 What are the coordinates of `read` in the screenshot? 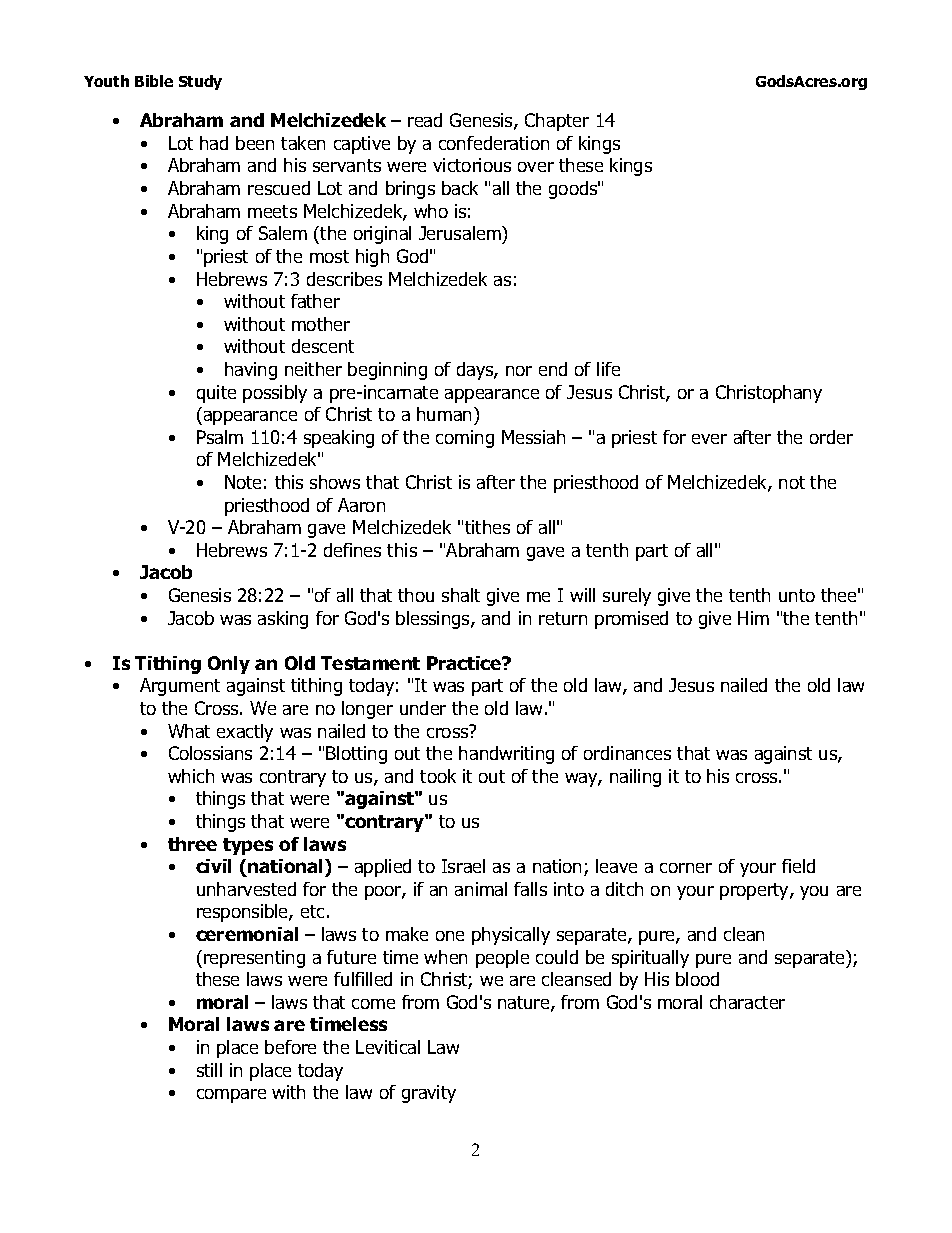 It's located at (425, 120).
